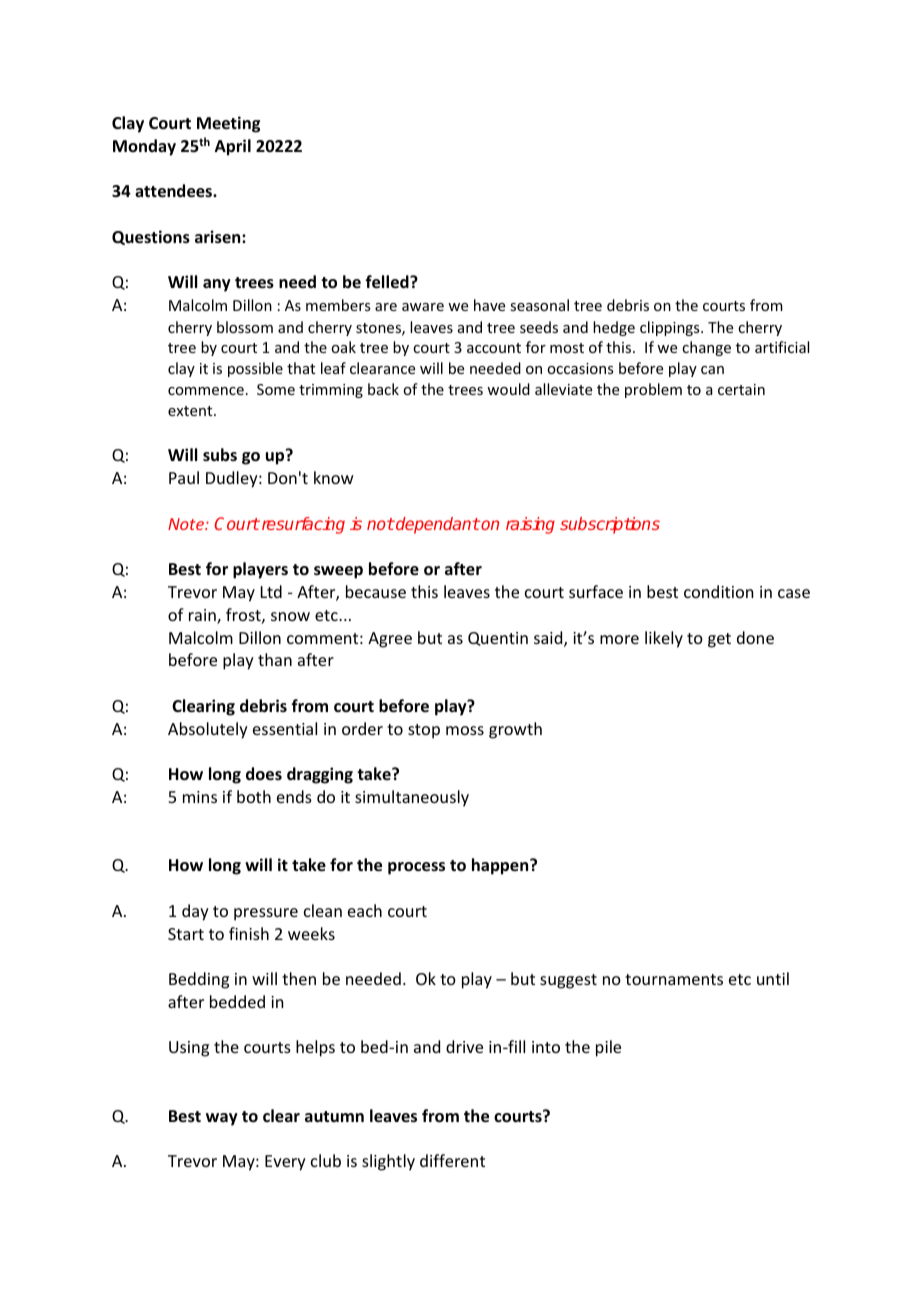 This screenshot has width=924, height=1309. I want to click on different, so click(452, 1160).
